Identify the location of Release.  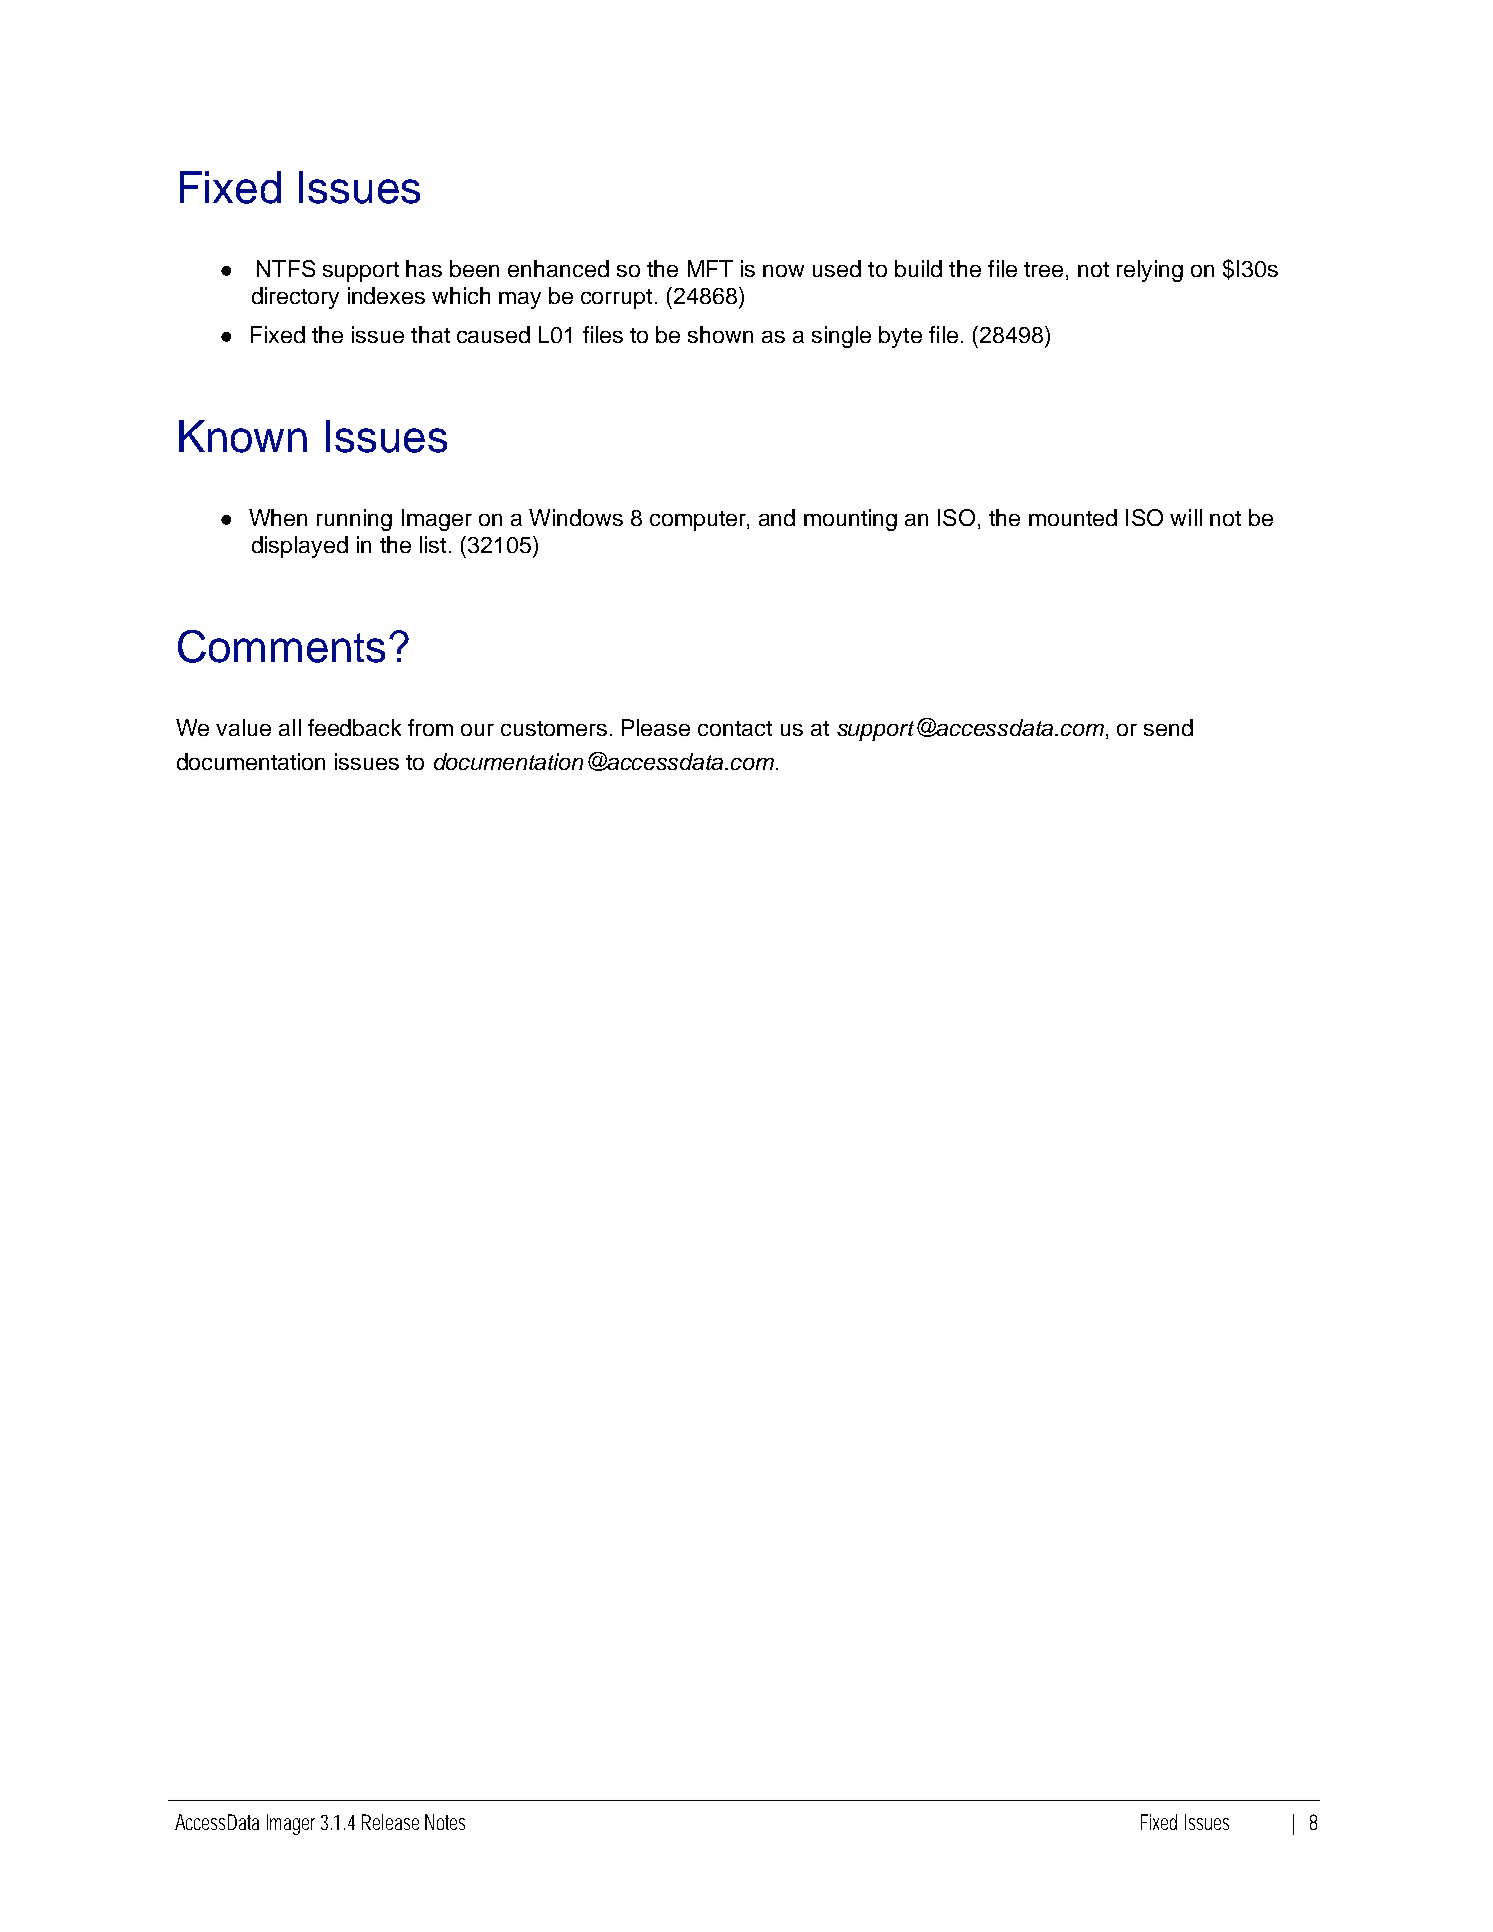
(390, 1822).
